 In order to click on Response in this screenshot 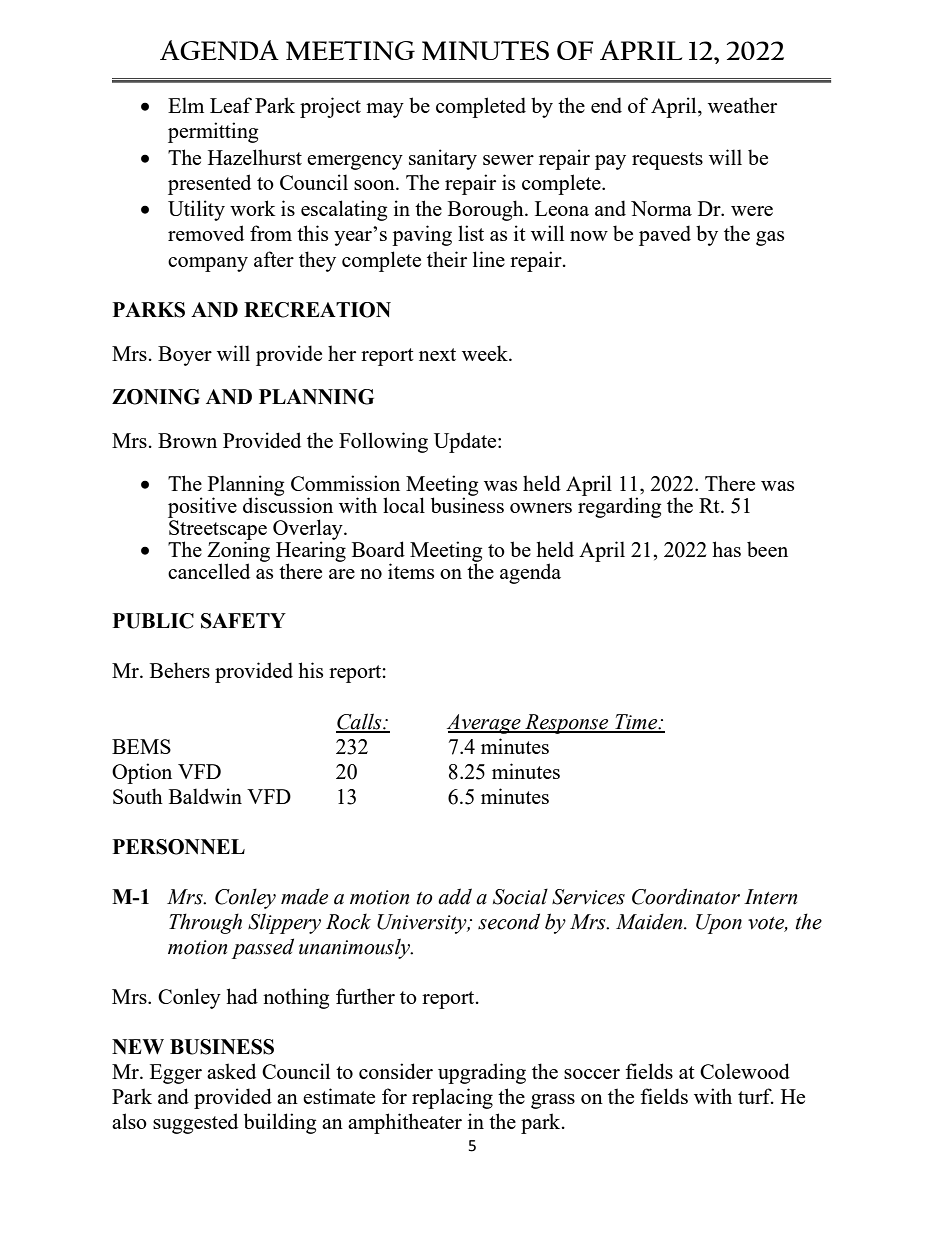, I will do `click(567, 724)`.
